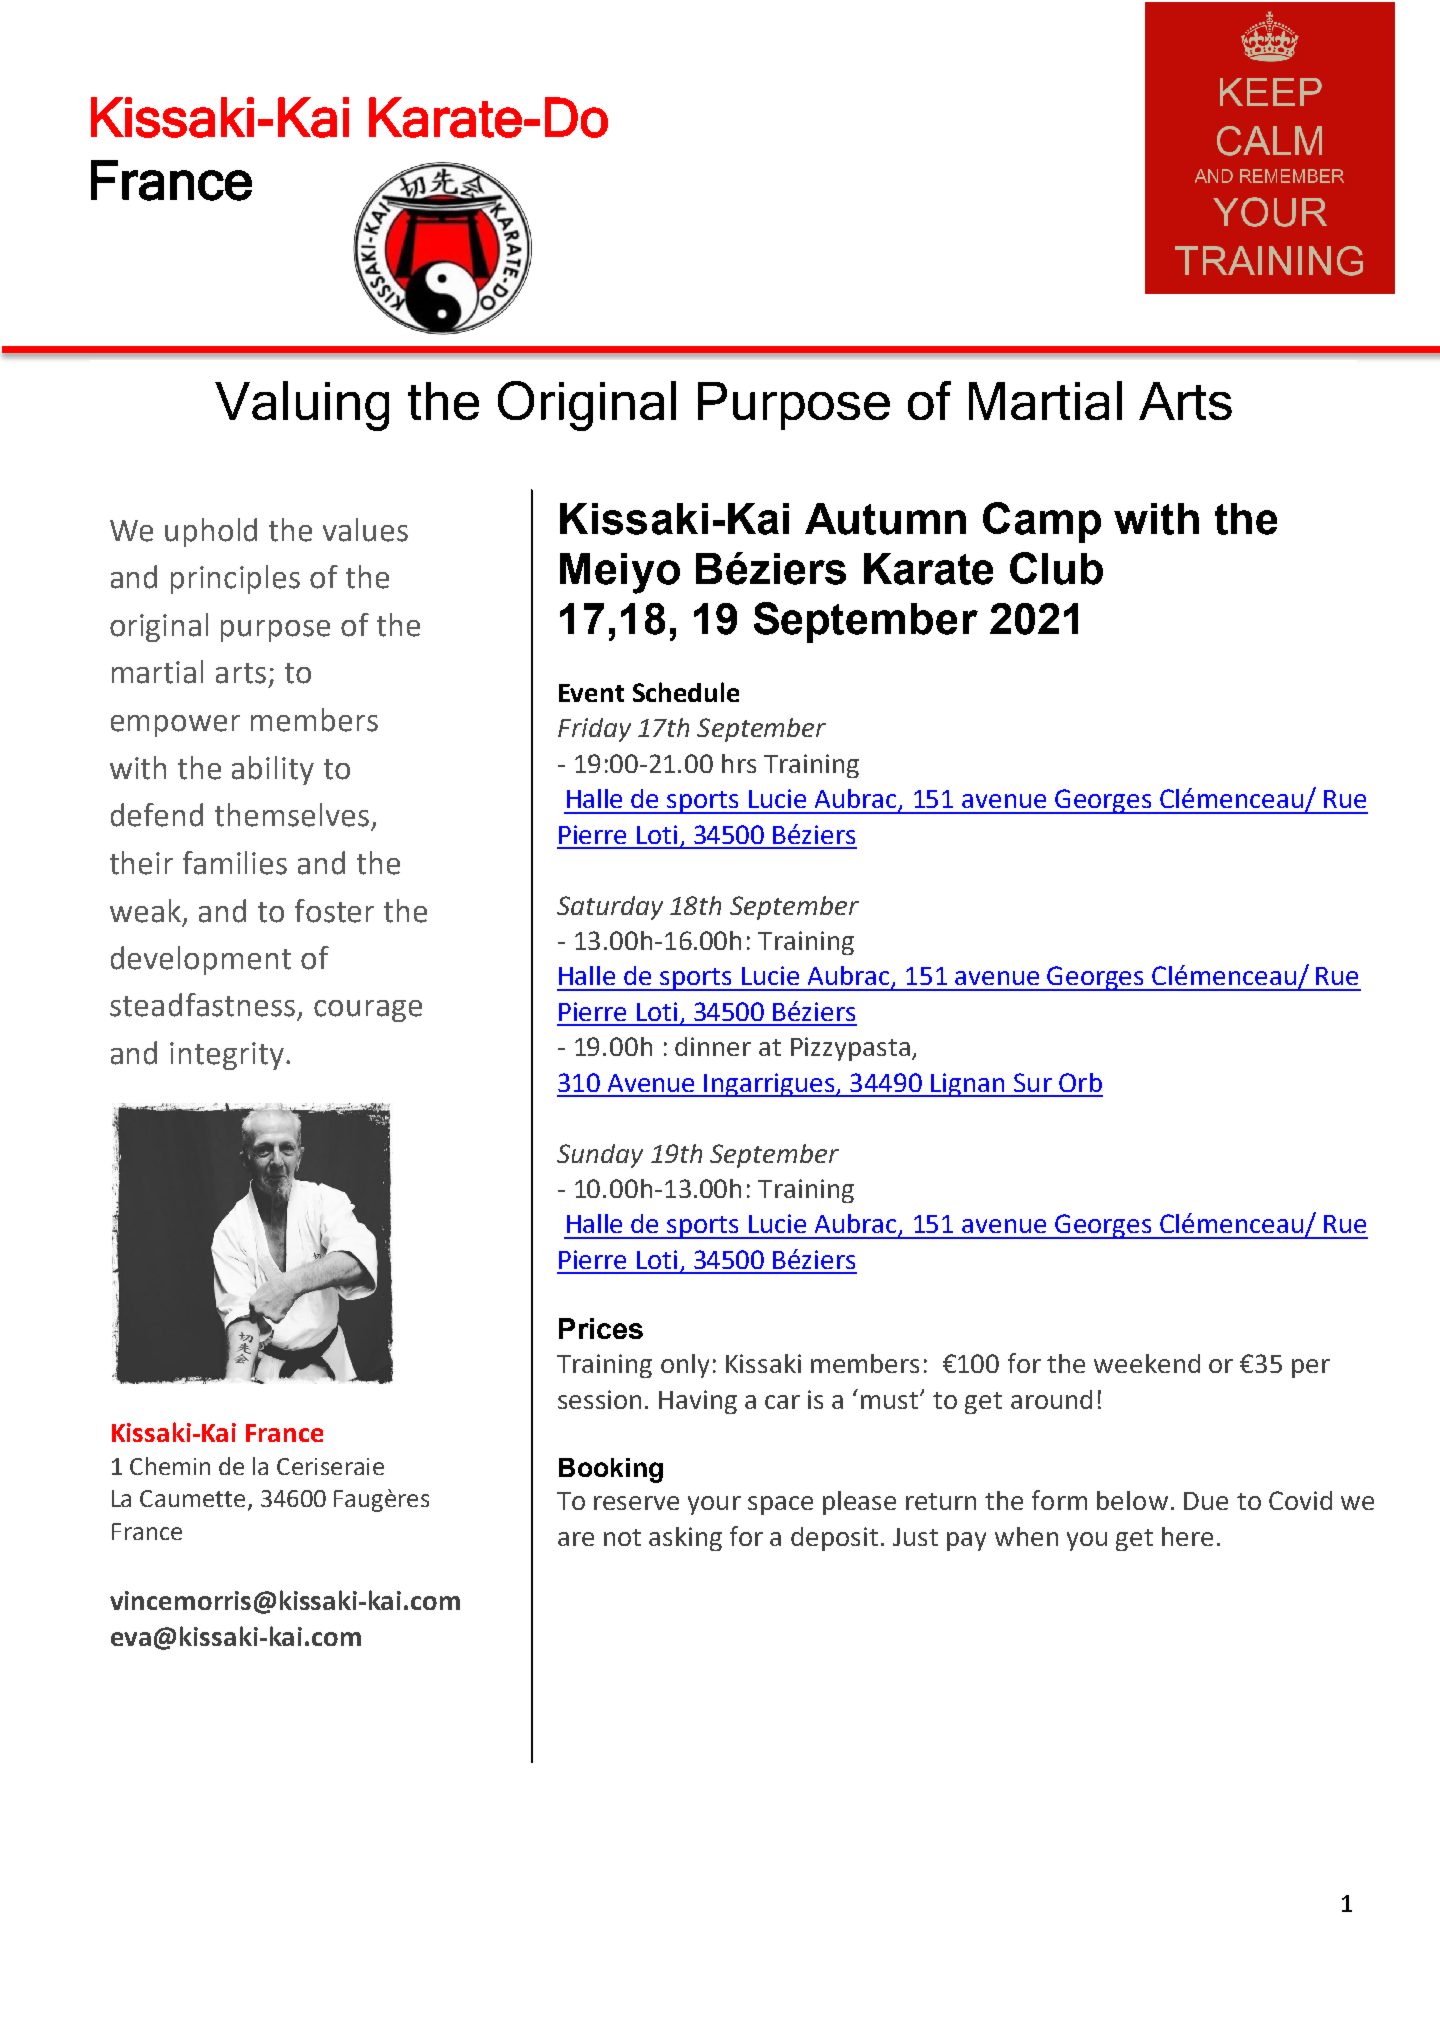 Image resolution: width=1440 pixels, height=2037 pixels. Describe the element at coordinates (170, 1466) in the document. I see `Chemin` at that location.
